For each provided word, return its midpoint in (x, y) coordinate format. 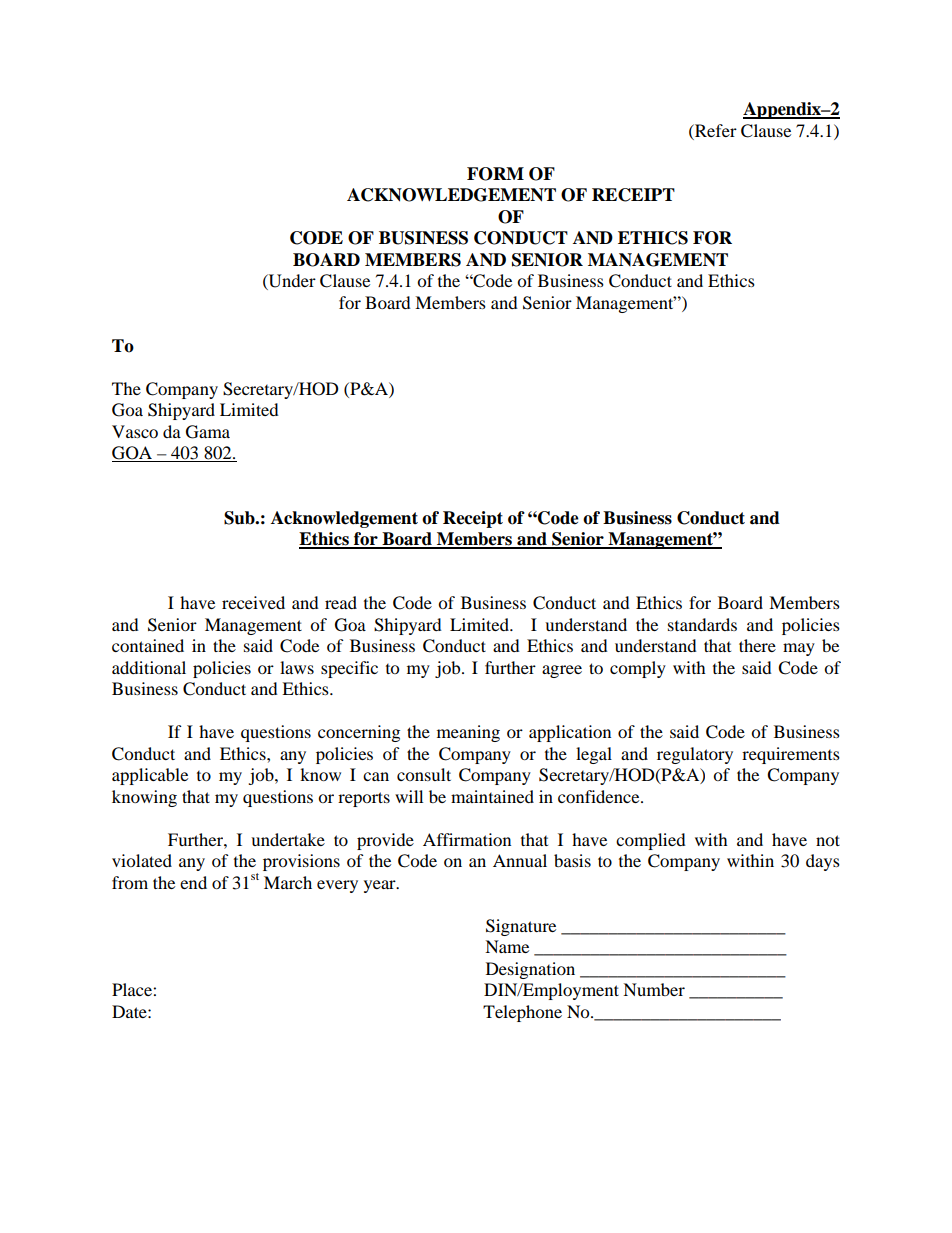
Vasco (135, 431)
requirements (791, 755)
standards (702, 624)
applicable (150, 776)
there (757, 645)
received (253, 602)
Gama (208, 432)
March (288, 882)
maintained (492, 796)
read (341, 602)
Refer (715, 130)
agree (562, 671)
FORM (495, 174)
